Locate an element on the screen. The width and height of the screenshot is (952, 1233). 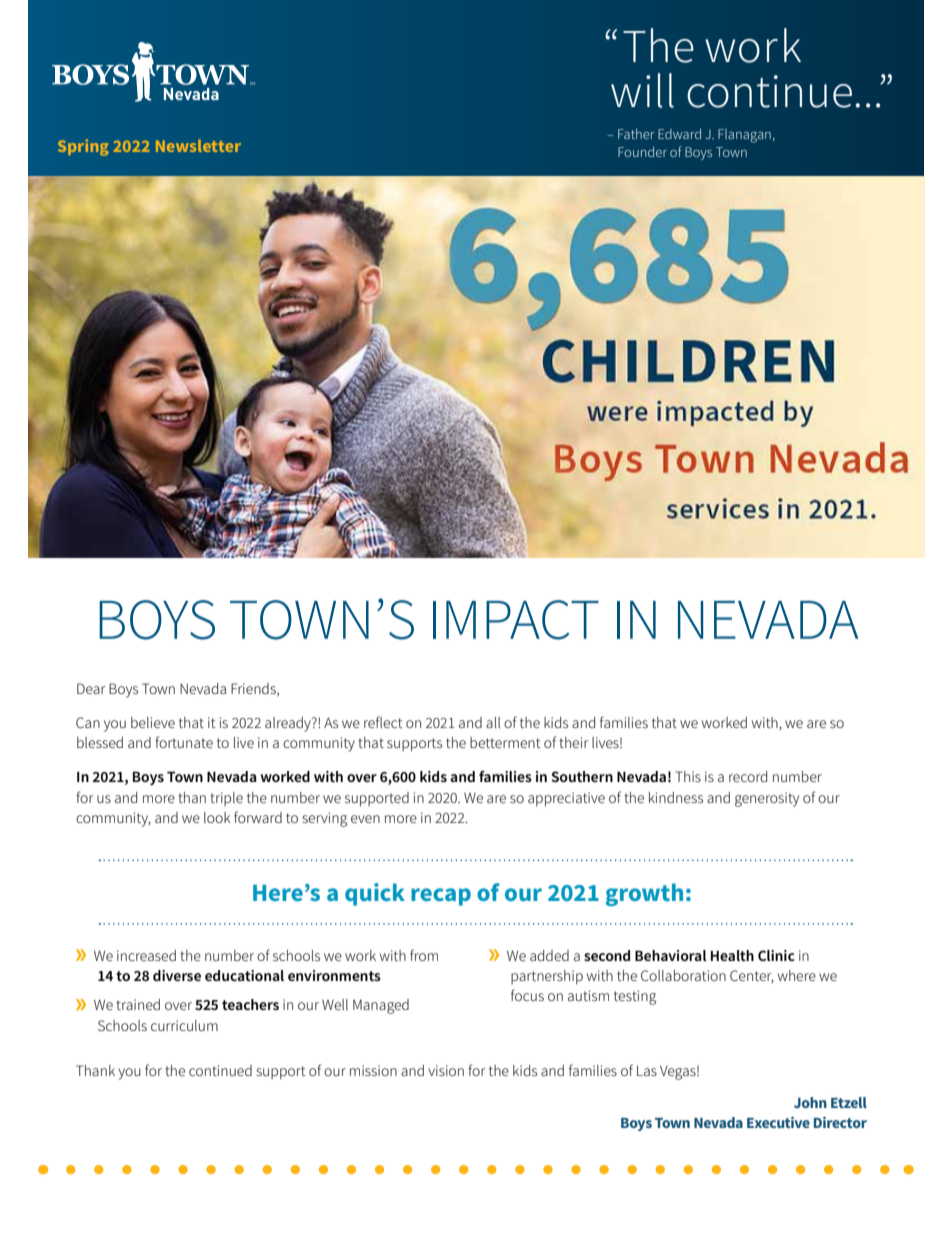
vision is located at coordinates (446, 1070).
